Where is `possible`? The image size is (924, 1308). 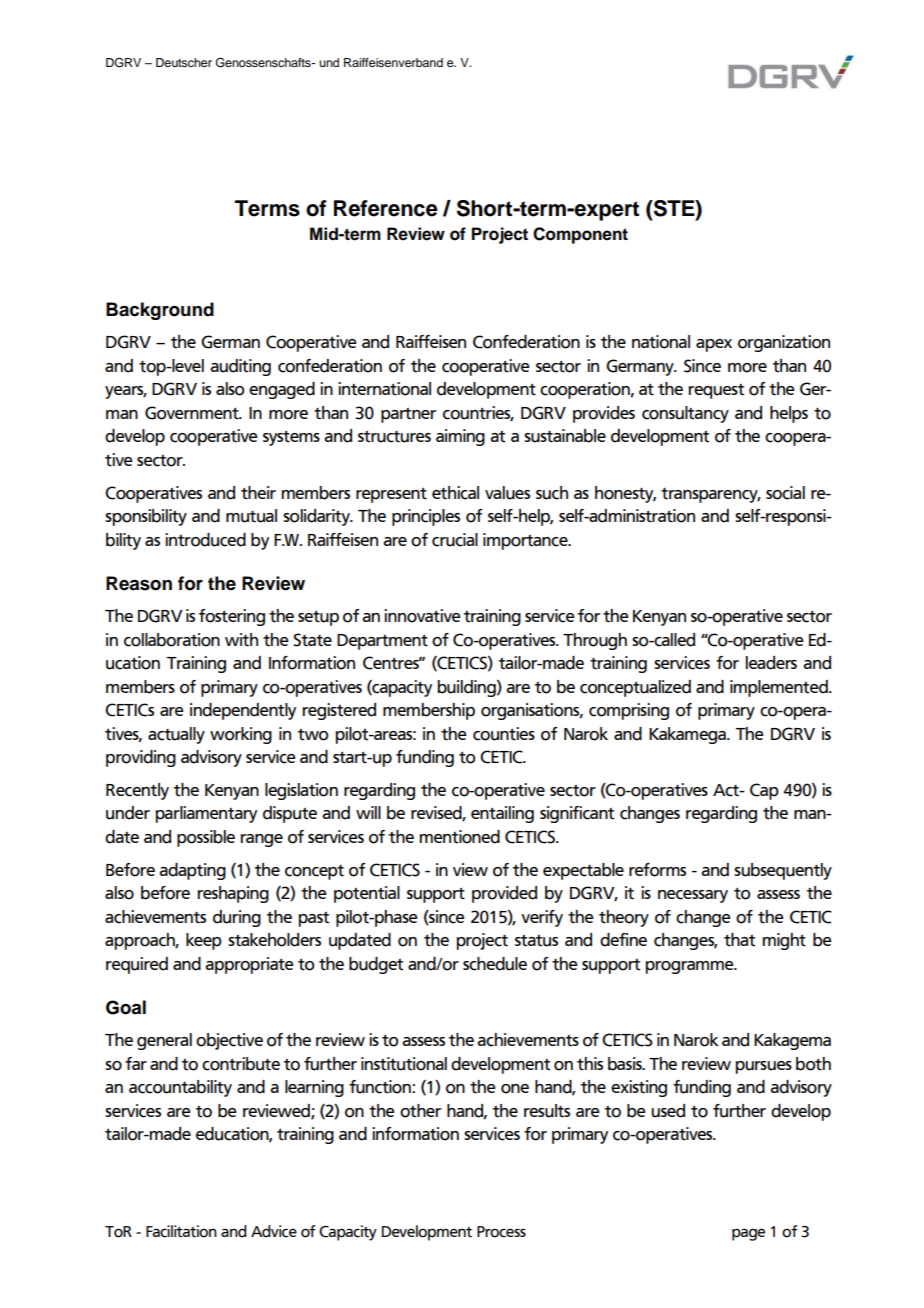
possible is located at coordinates (206, 838).
